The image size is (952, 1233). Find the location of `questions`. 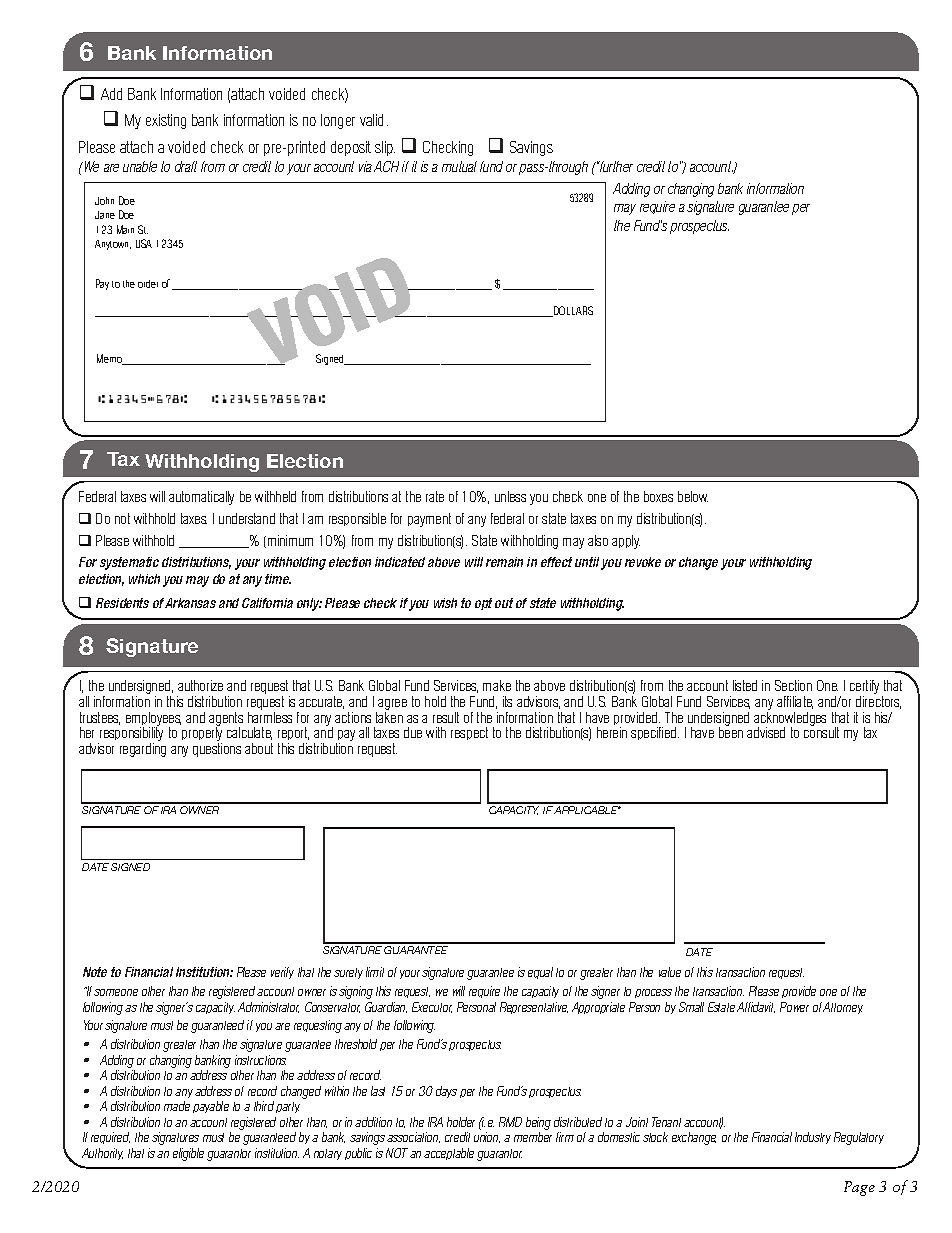

questions is located at coordinates (217, 750).
